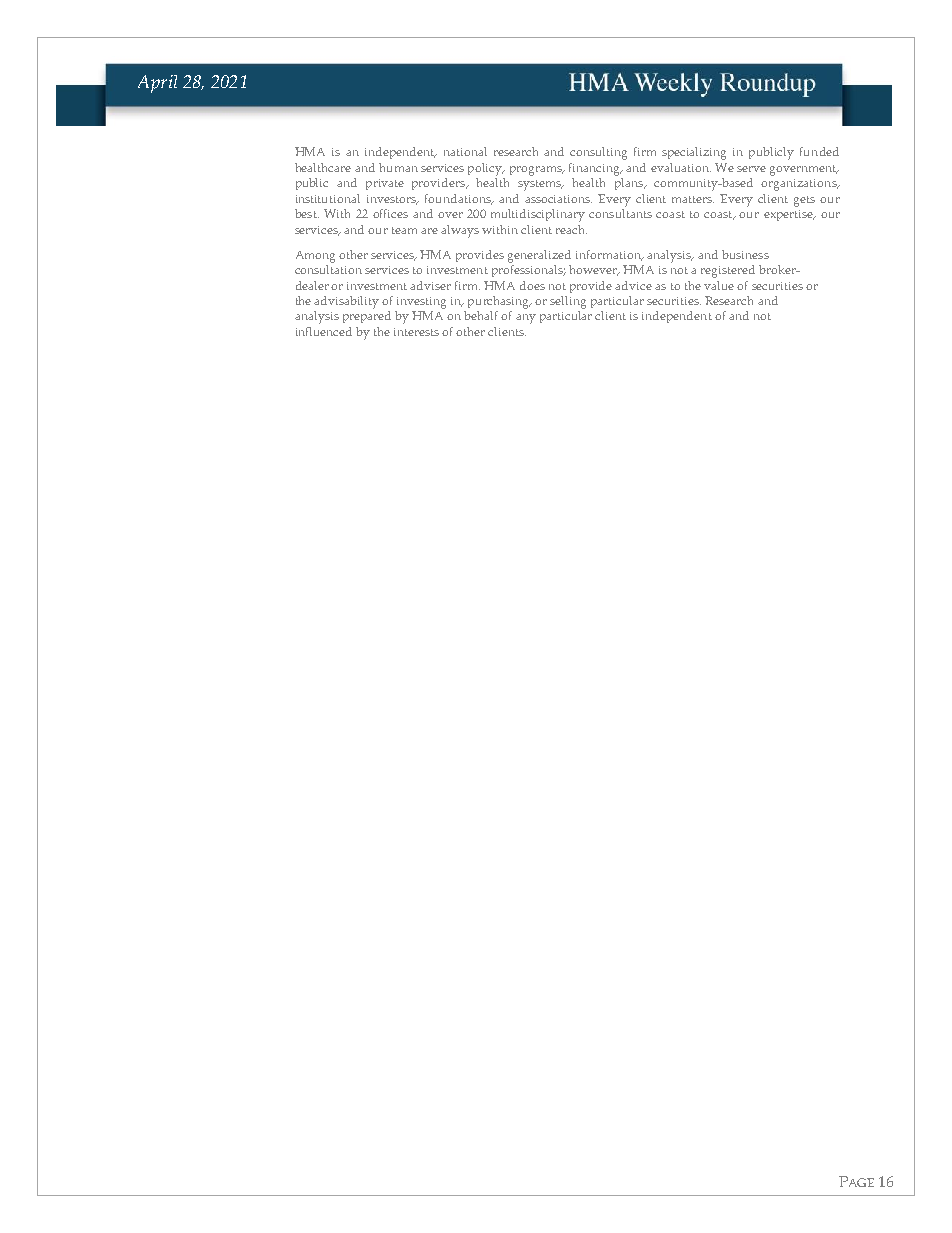 This screenshot has width=952, height=1233. I want to click on influenced, so click(324, 331).
